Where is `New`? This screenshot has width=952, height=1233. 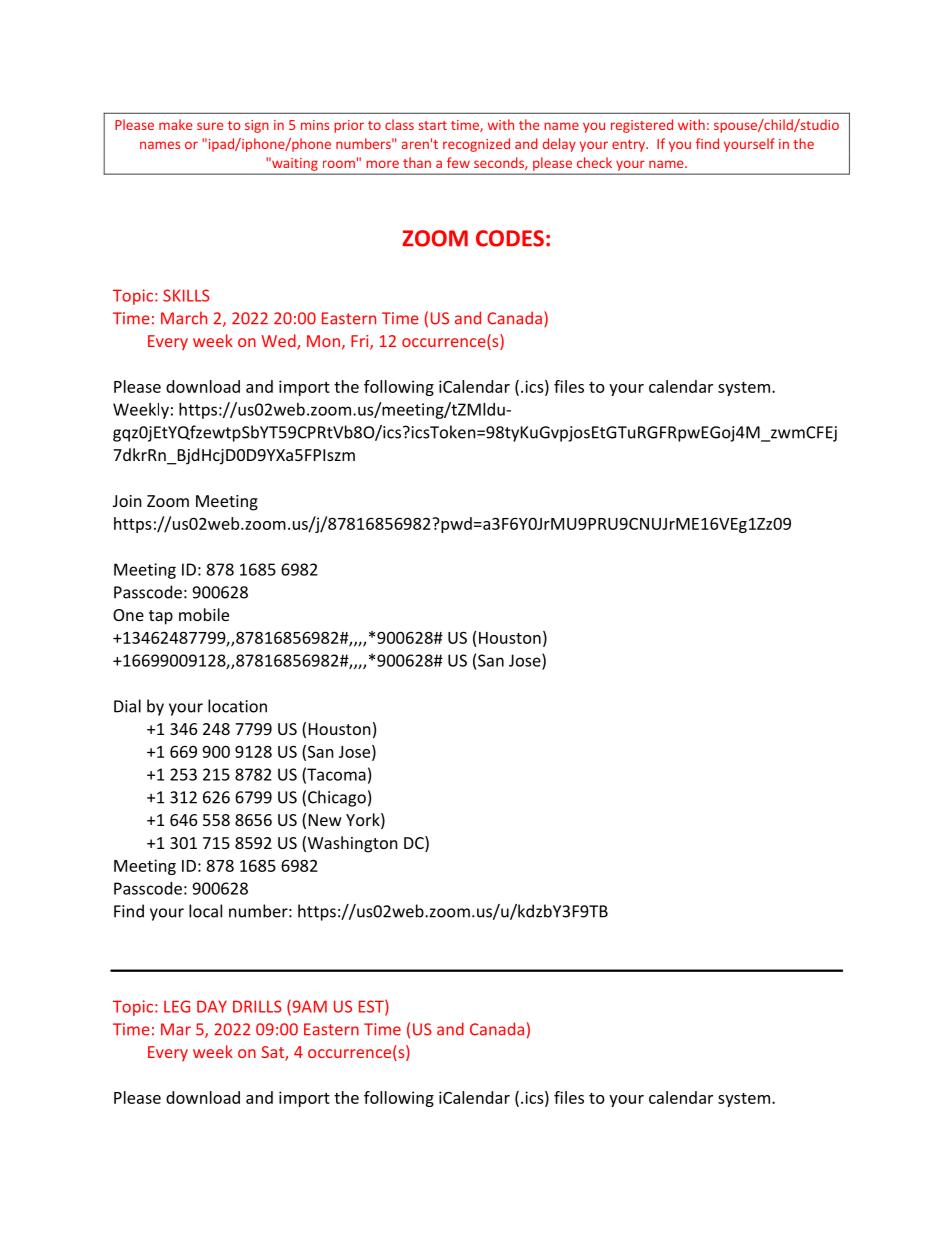
New is located at coordinates (325, 820).
